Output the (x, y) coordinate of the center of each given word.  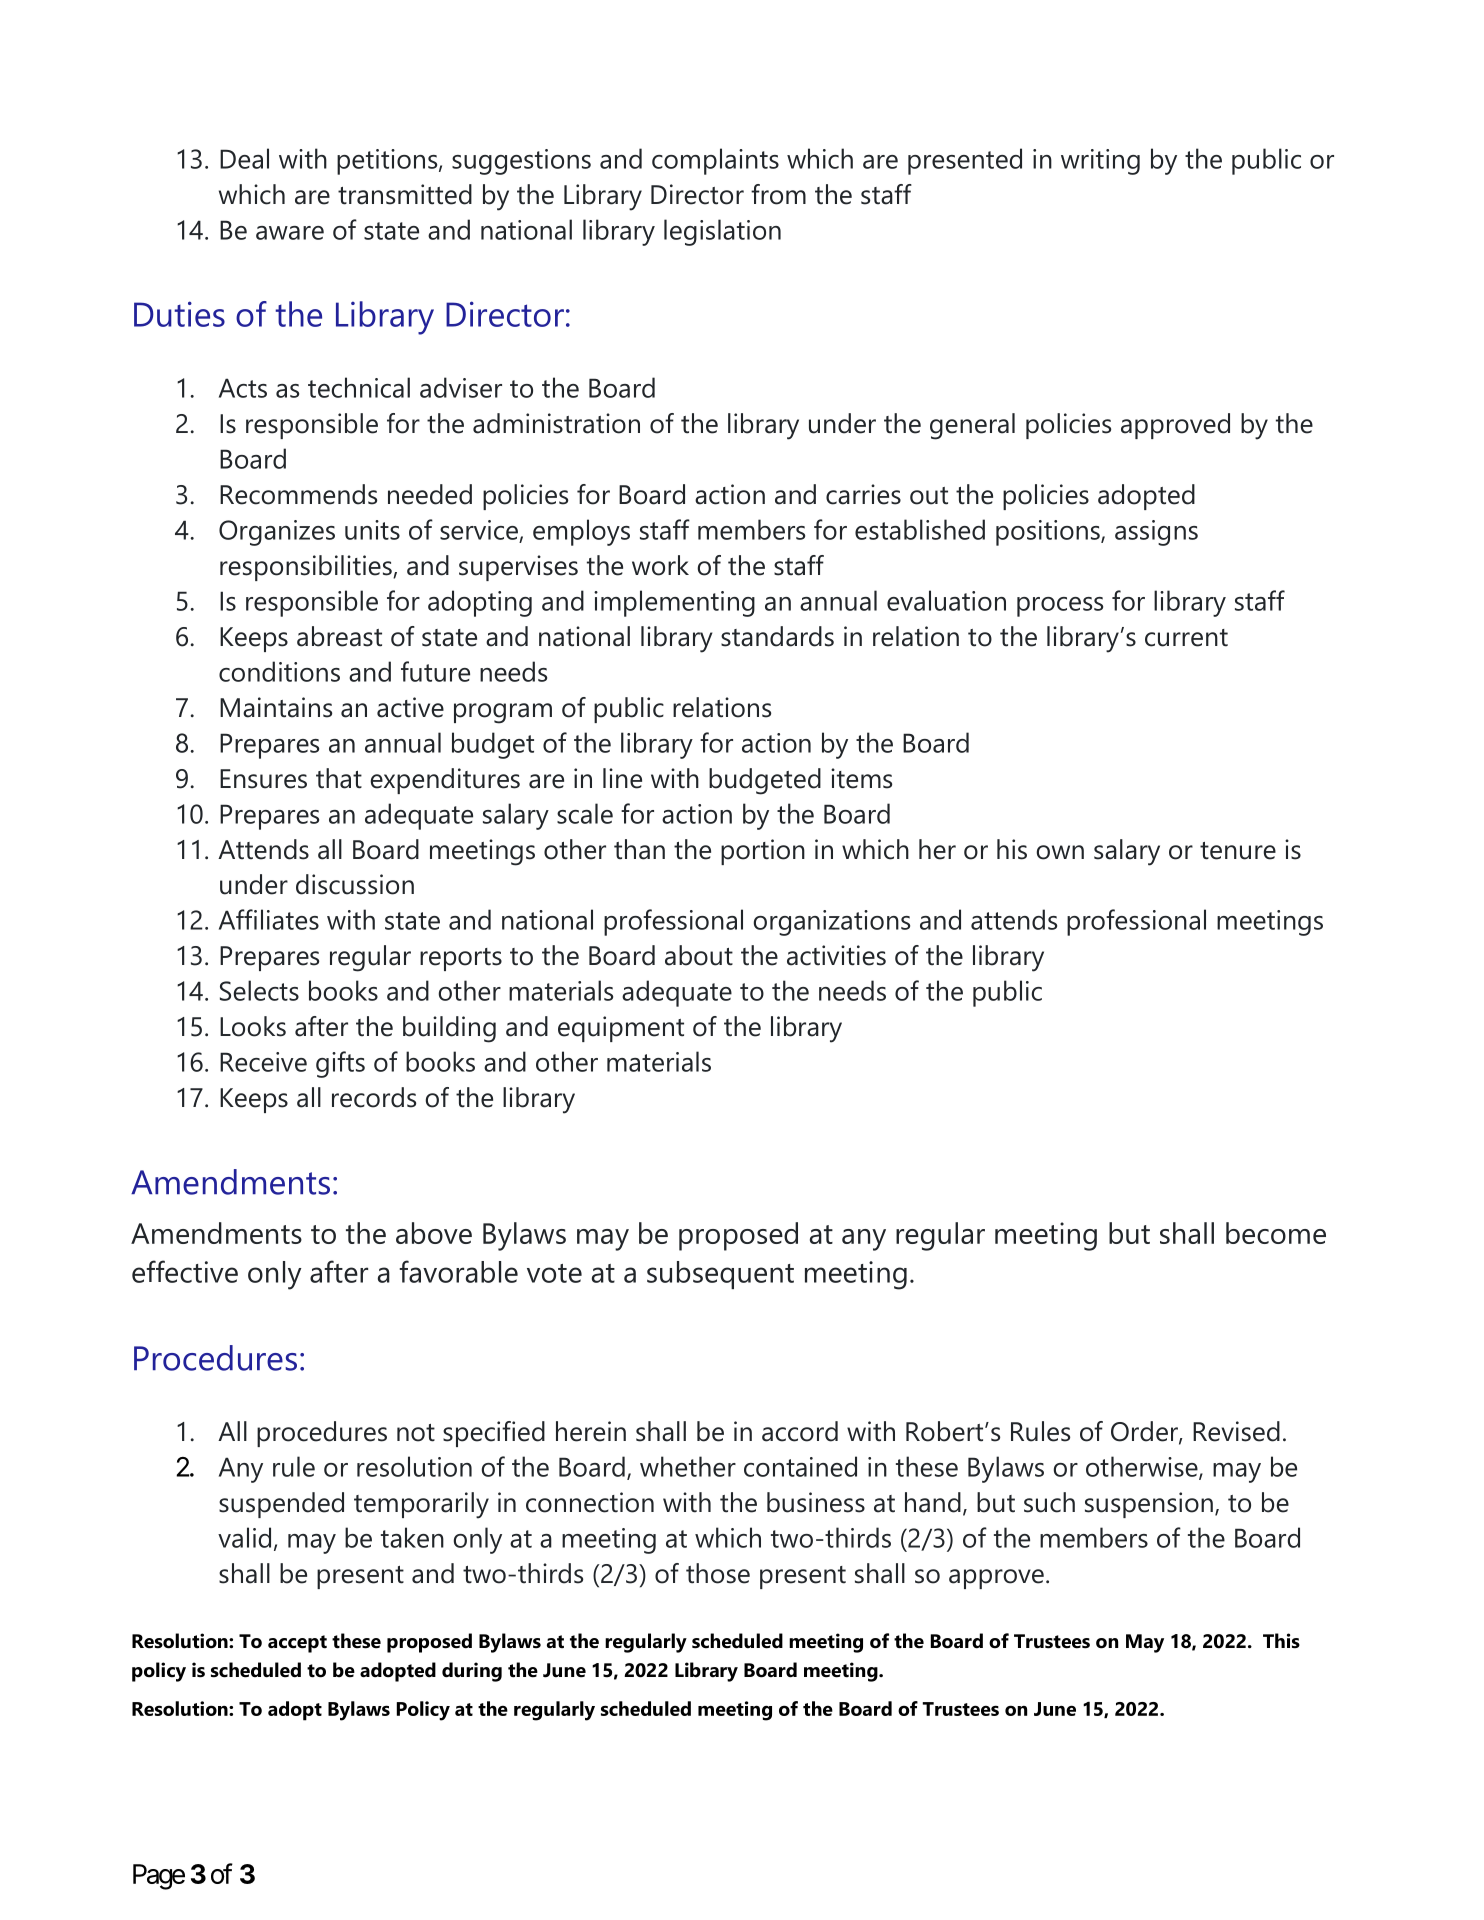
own (1060, 852)
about (699, 955)
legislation (722, 232)
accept (297, 1644)
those (718, 1573)
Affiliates (269, 919)
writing (1100, 162)
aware (290, 233)
